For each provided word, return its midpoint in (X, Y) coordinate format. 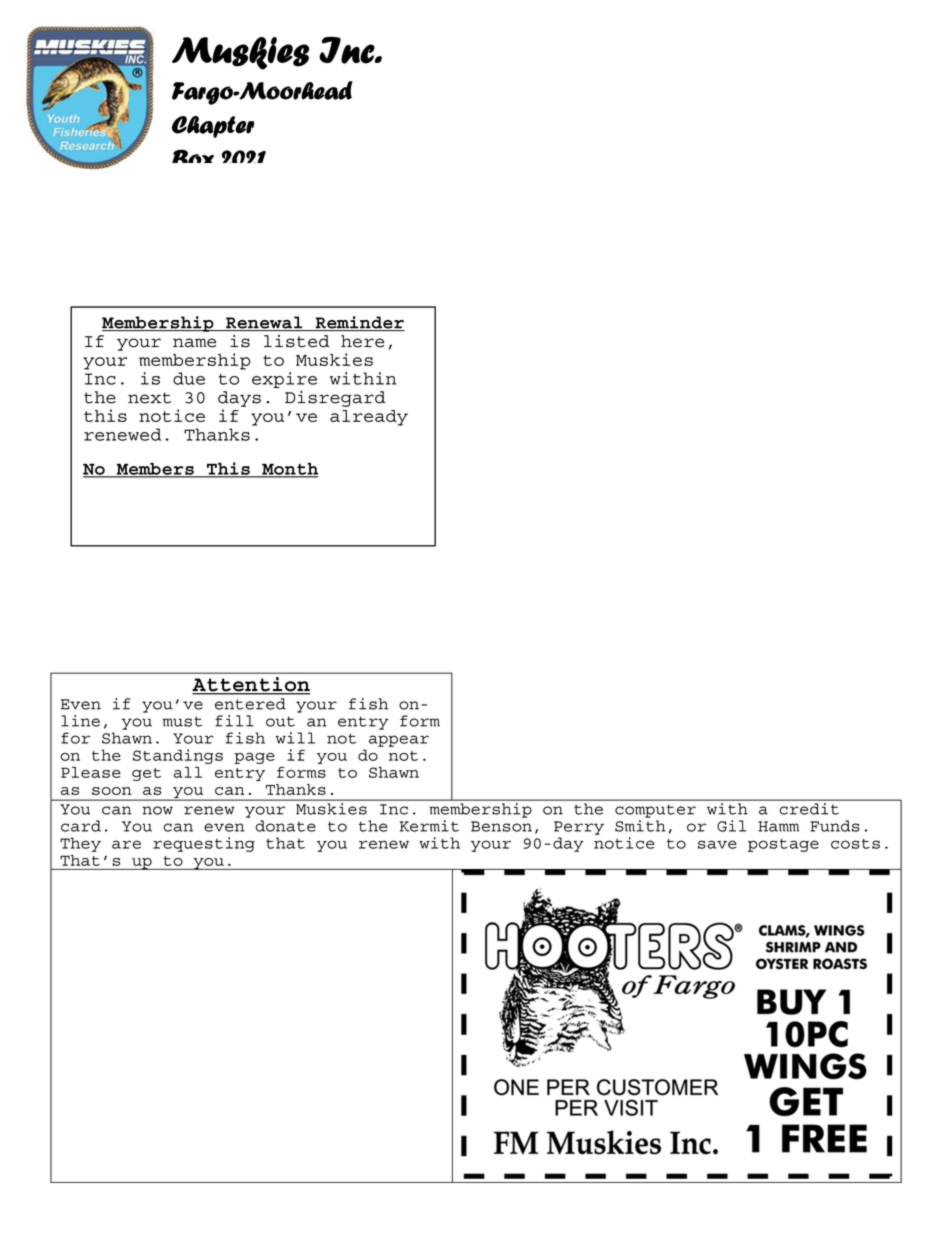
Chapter (213, 127)
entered (250, 704)
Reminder (359, 323)
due (189, 378)
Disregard (335, 399)
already (369, 418)
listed (296, 341)
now (157, 810)
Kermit (429, 826)
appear (399, 741)
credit (809, 809)
